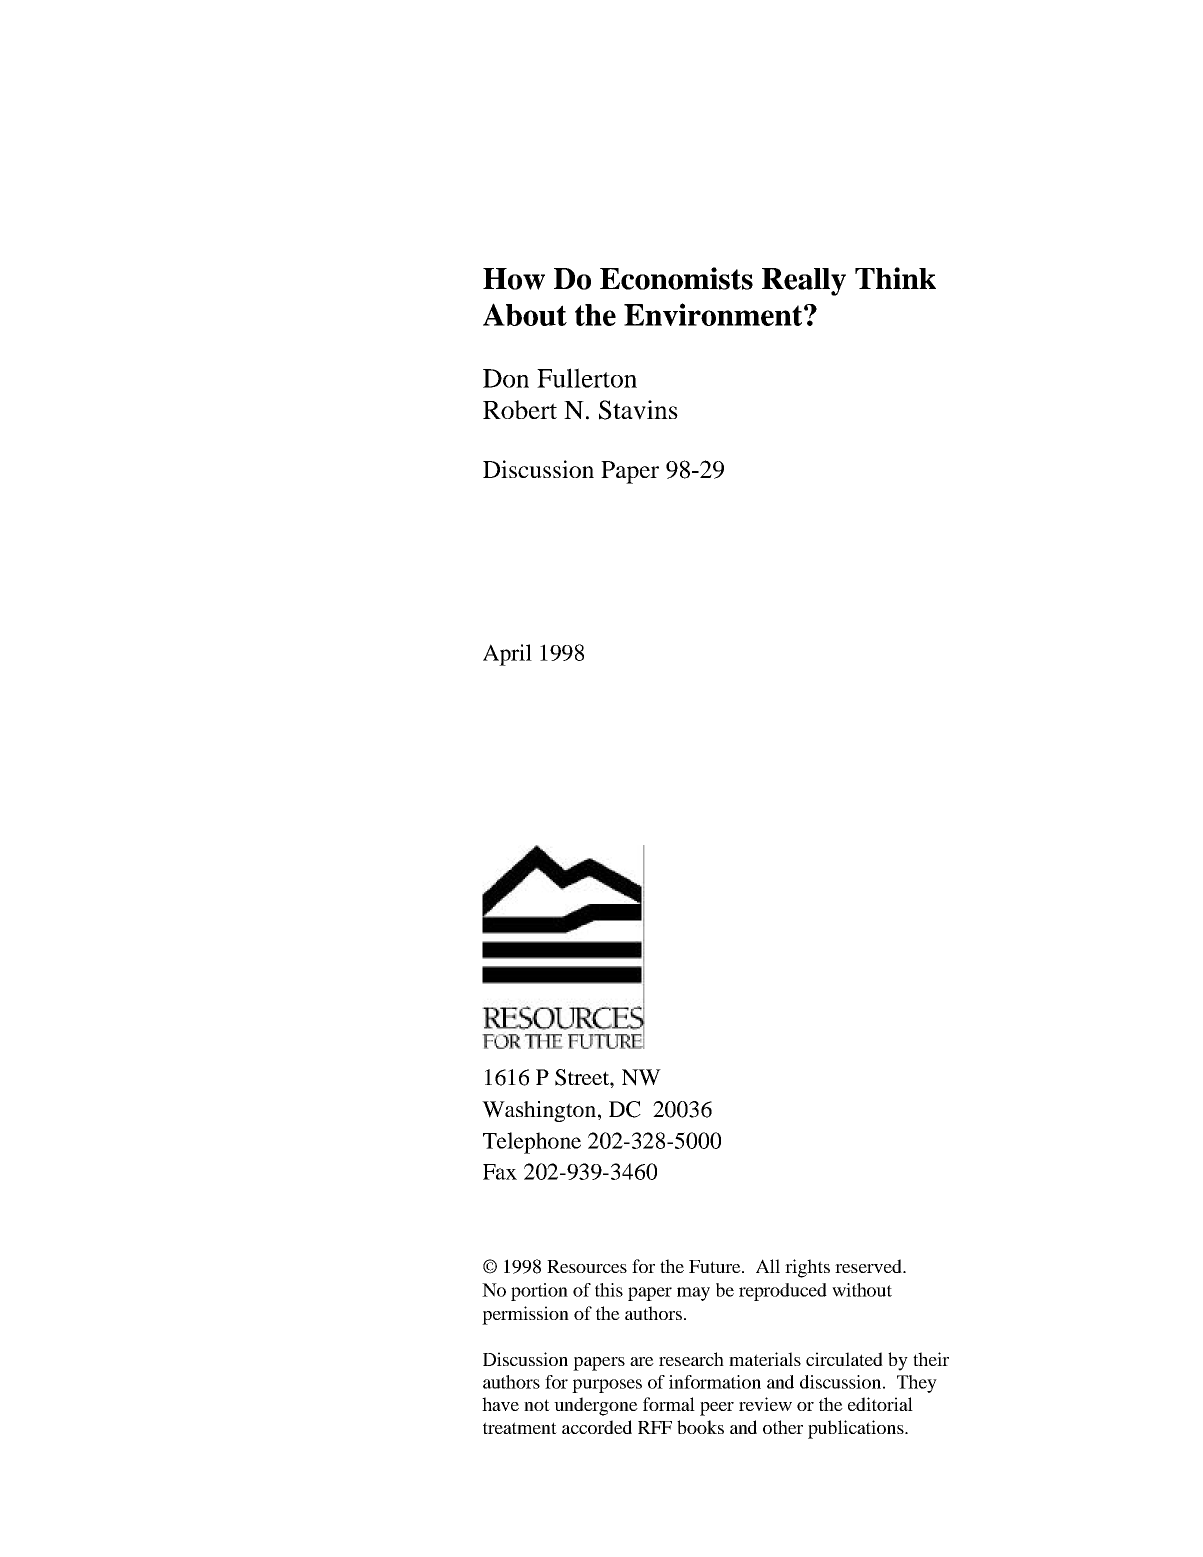 This image has height=1557, width=1203. Describe the element at coordinates (525, 314) in the image. I see `About` at that location.
